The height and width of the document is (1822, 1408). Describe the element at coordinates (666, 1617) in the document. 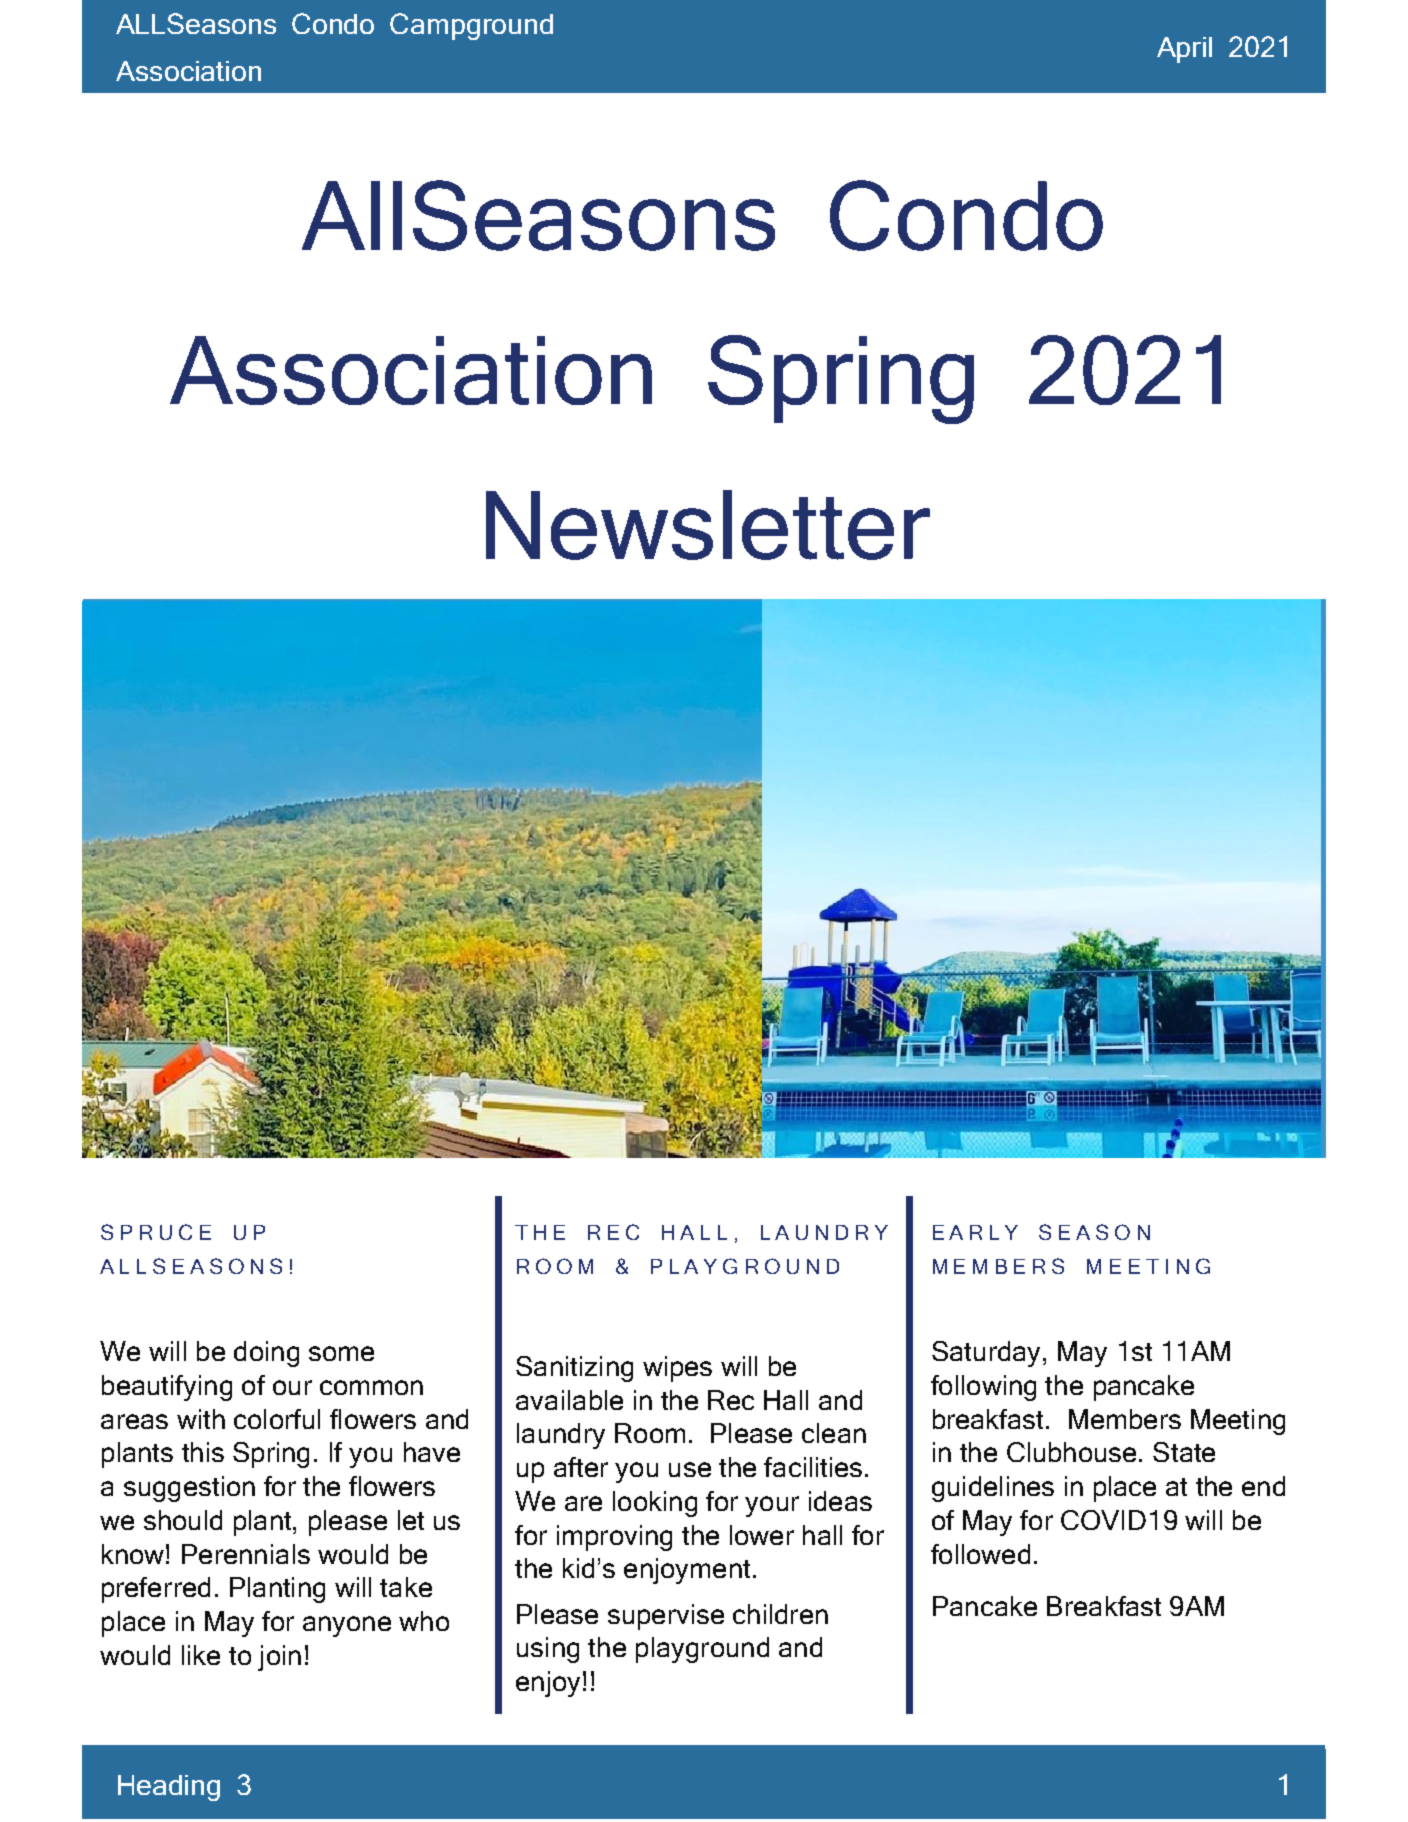

I see `supervise` at that location.
